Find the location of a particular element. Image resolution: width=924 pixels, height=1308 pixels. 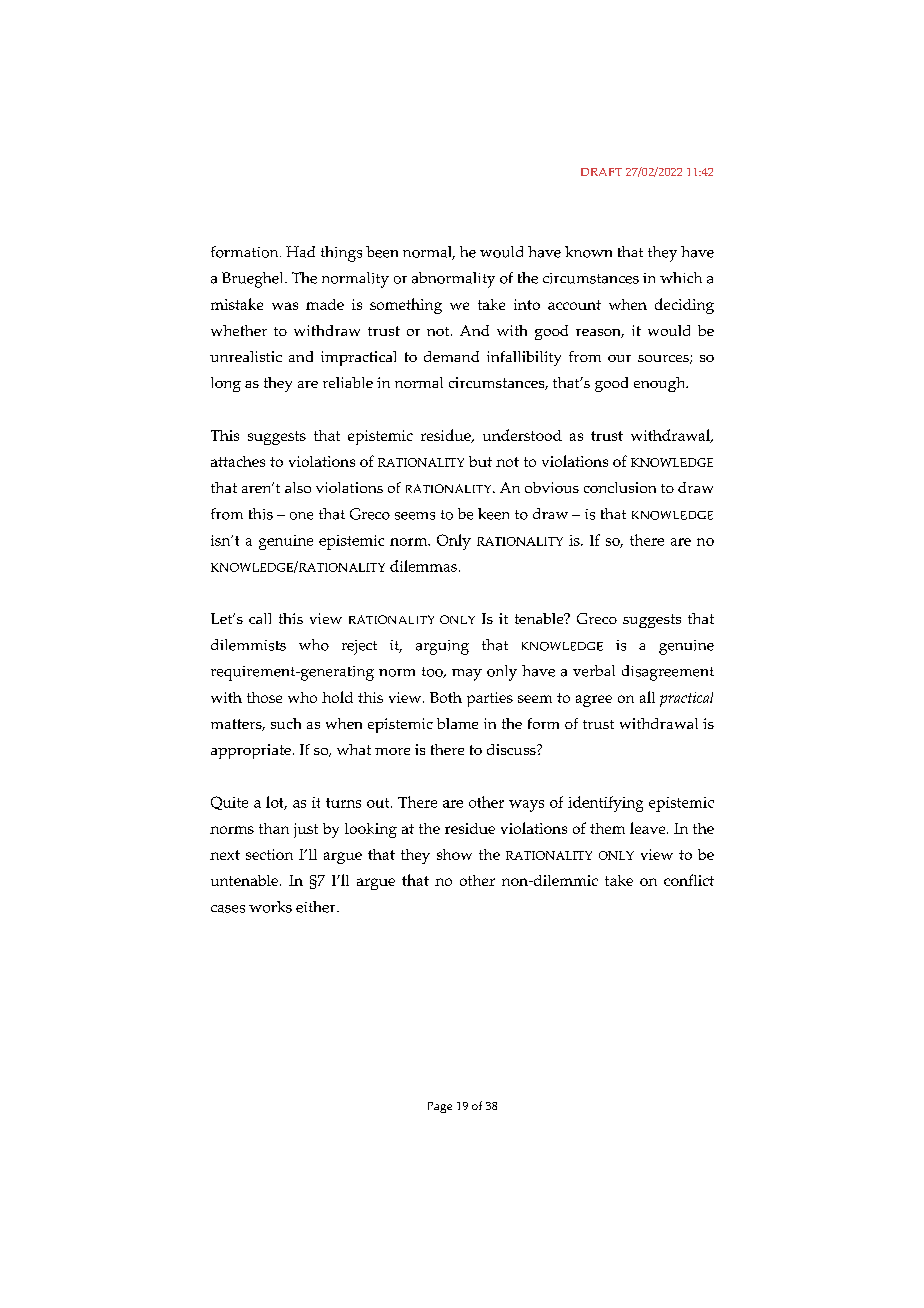

call is located at coordinates (260, 618).
